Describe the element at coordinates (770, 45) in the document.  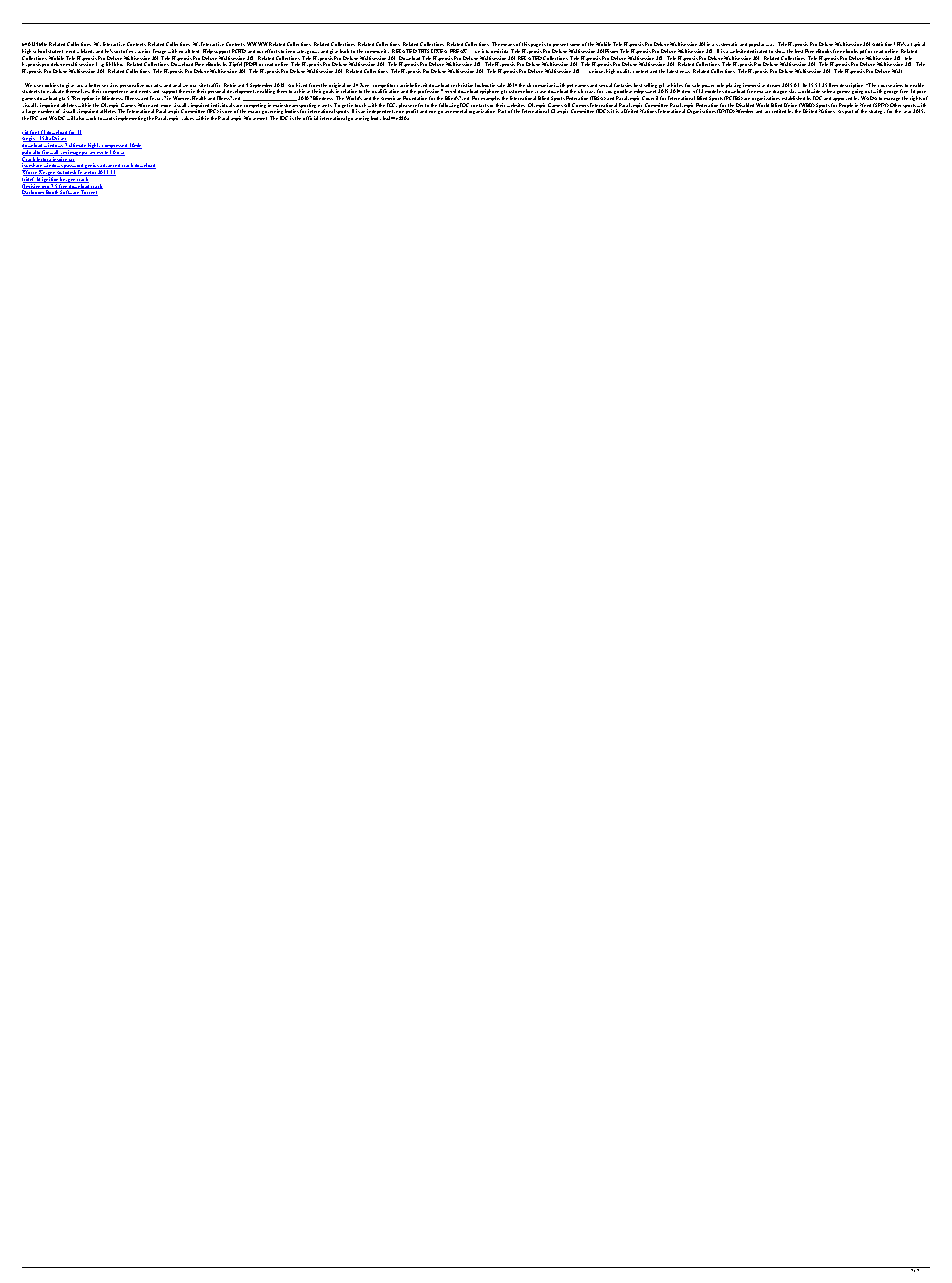
I see `way` at that location.
